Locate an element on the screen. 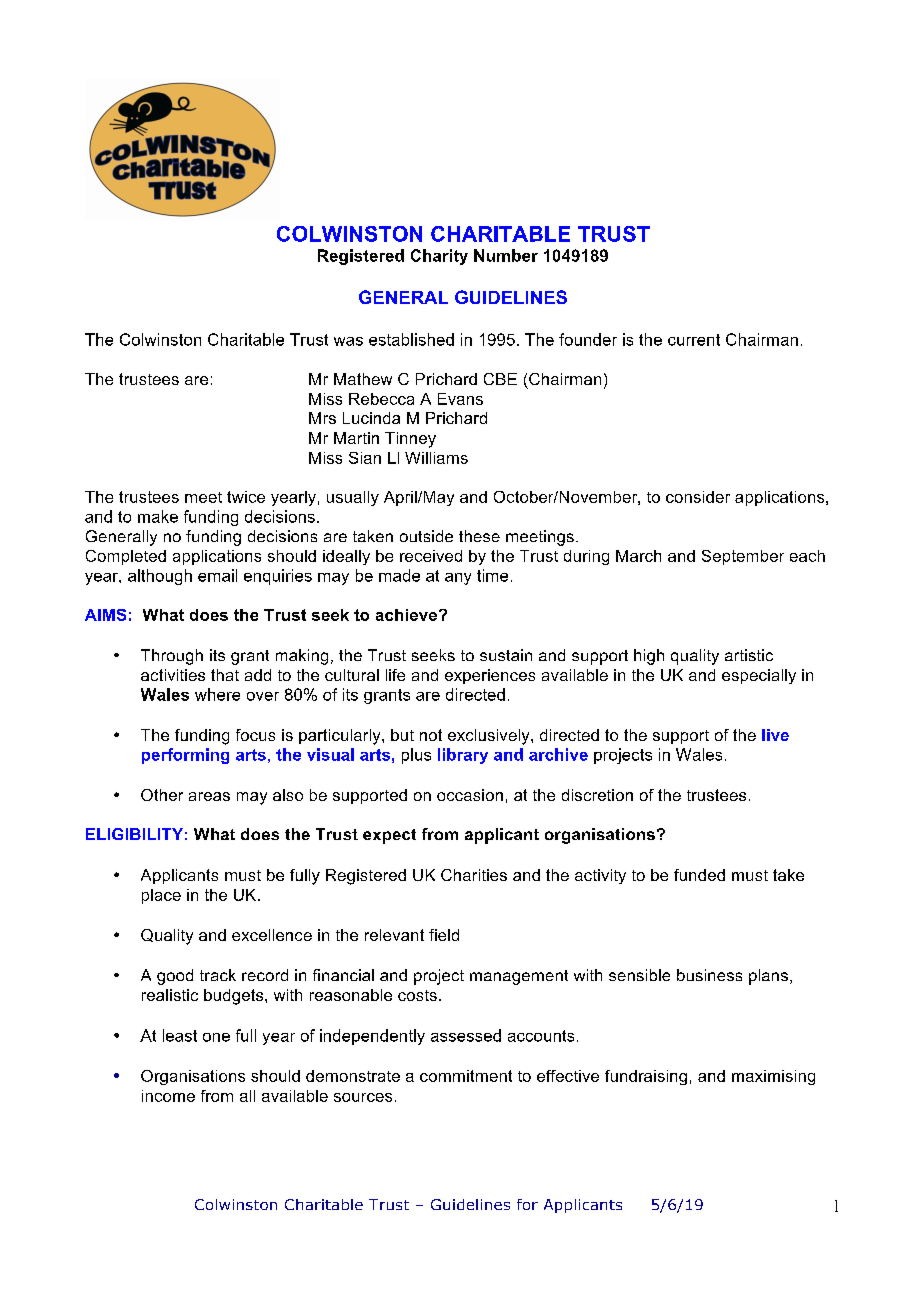  Charity is located at coordinates (439, 257).
